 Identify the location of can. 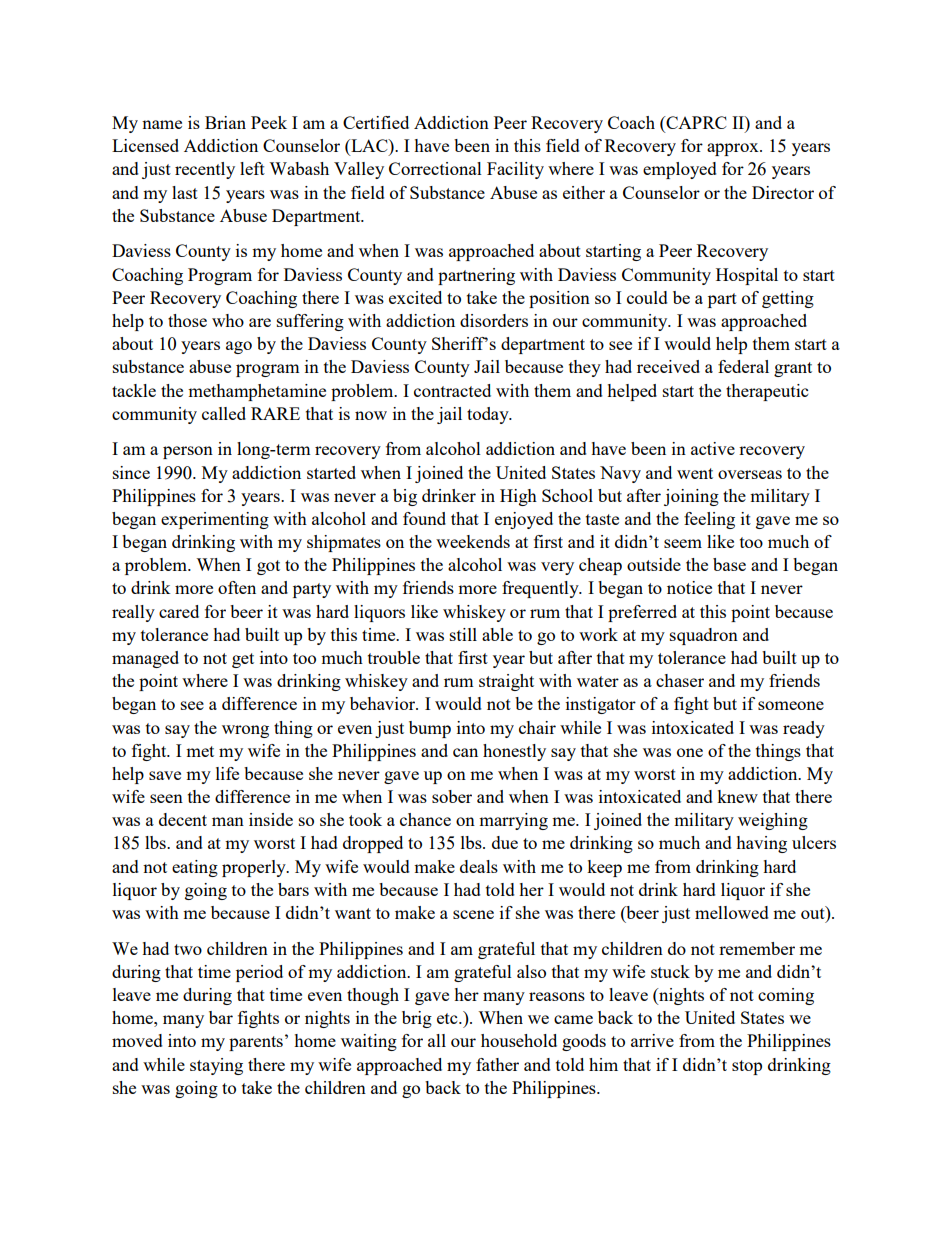
(465, 752).
